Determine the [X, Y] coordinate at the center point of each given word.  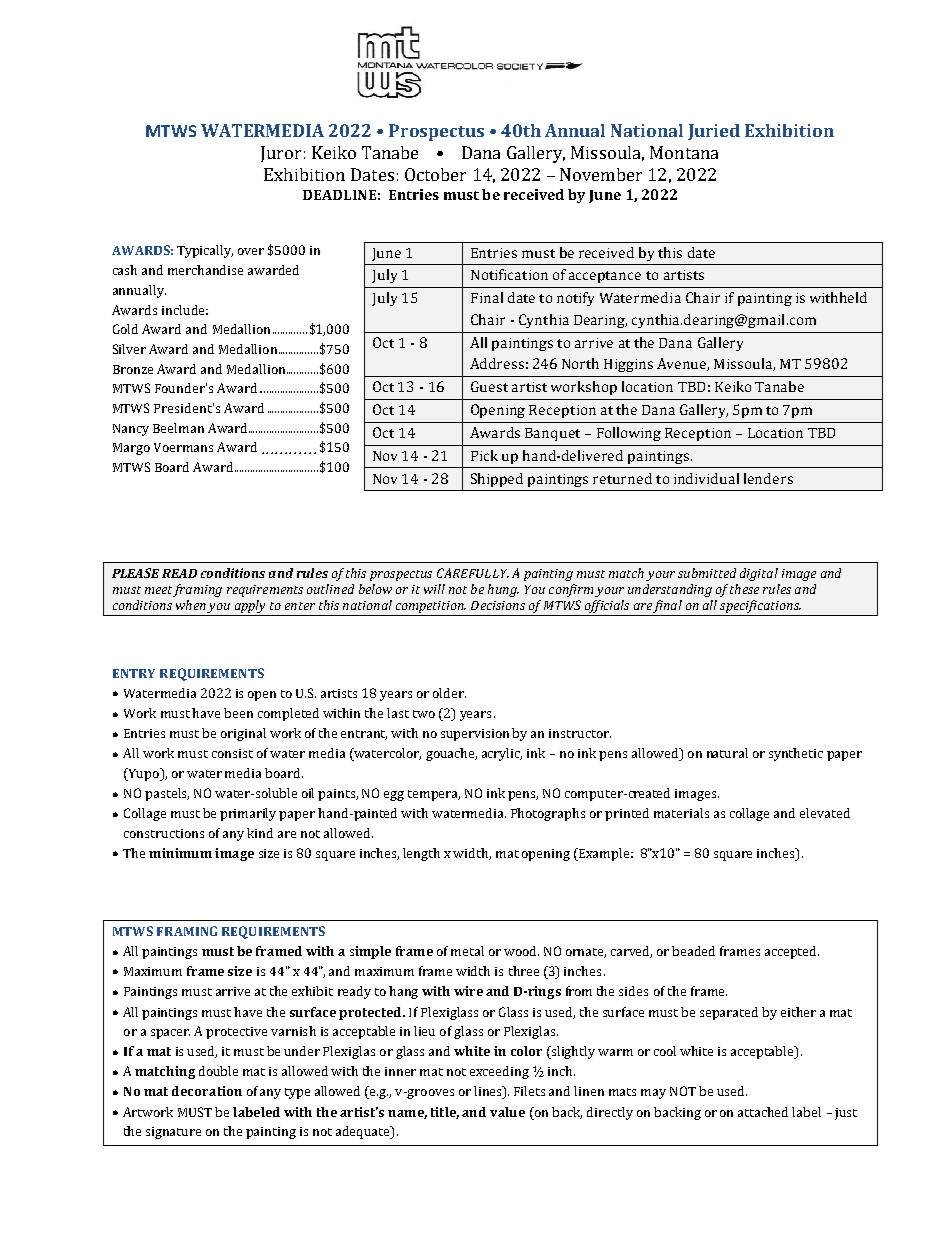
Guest [489, 386]
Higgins [628, 365]
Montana [684, 152]
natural [727, 753]
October [435, 174]
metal [467, 951]
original [243, 734]
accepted [792, 952]
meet [159, 591]
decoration [207, 1091]
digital [759, 574]
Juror [281, 154]
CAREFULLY [473, 573]
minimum [180, 853]
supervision [477, 734]
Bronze [133, 369]
